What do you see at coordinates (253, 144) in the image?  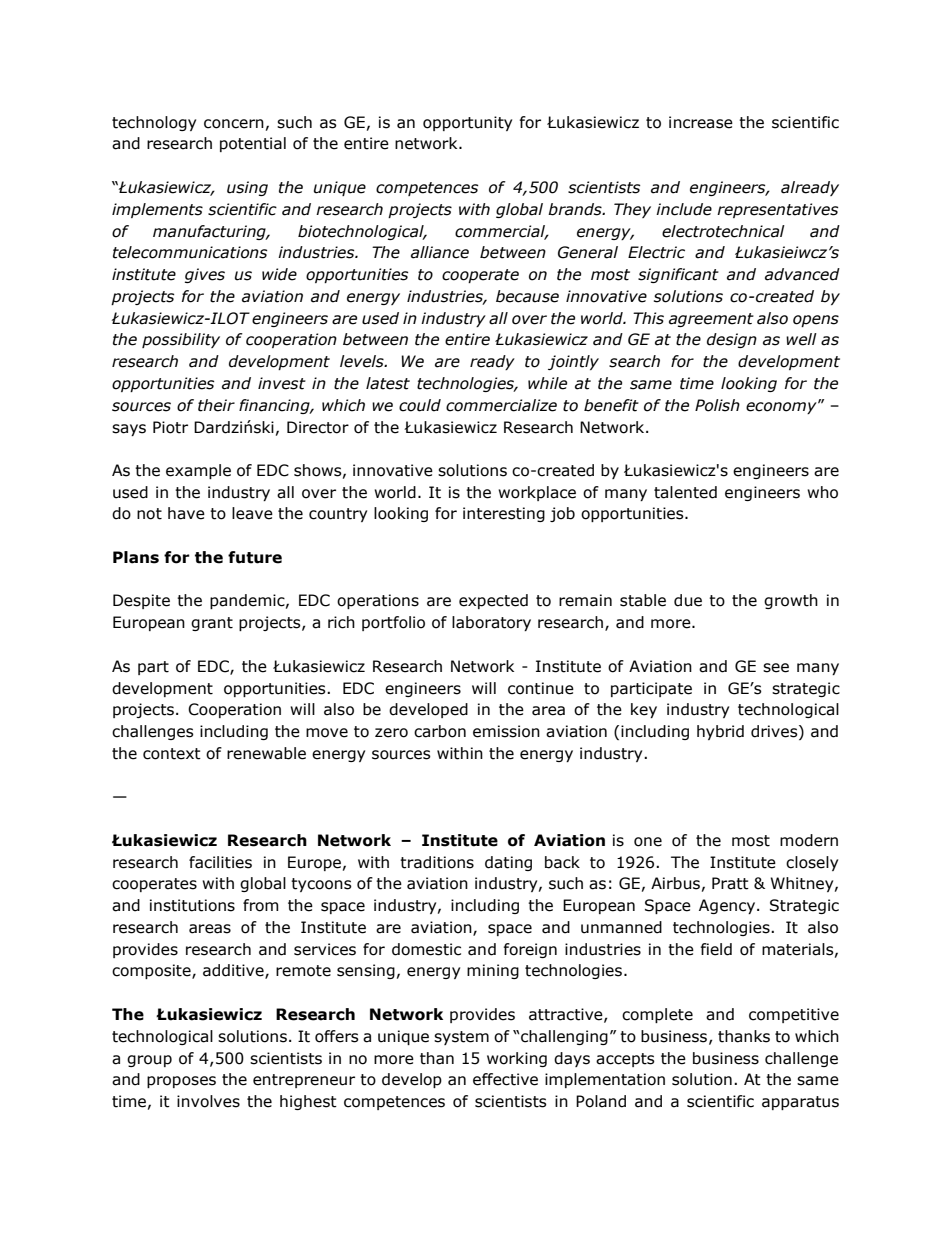 I see `potential` at bounding box center [253, 144].
